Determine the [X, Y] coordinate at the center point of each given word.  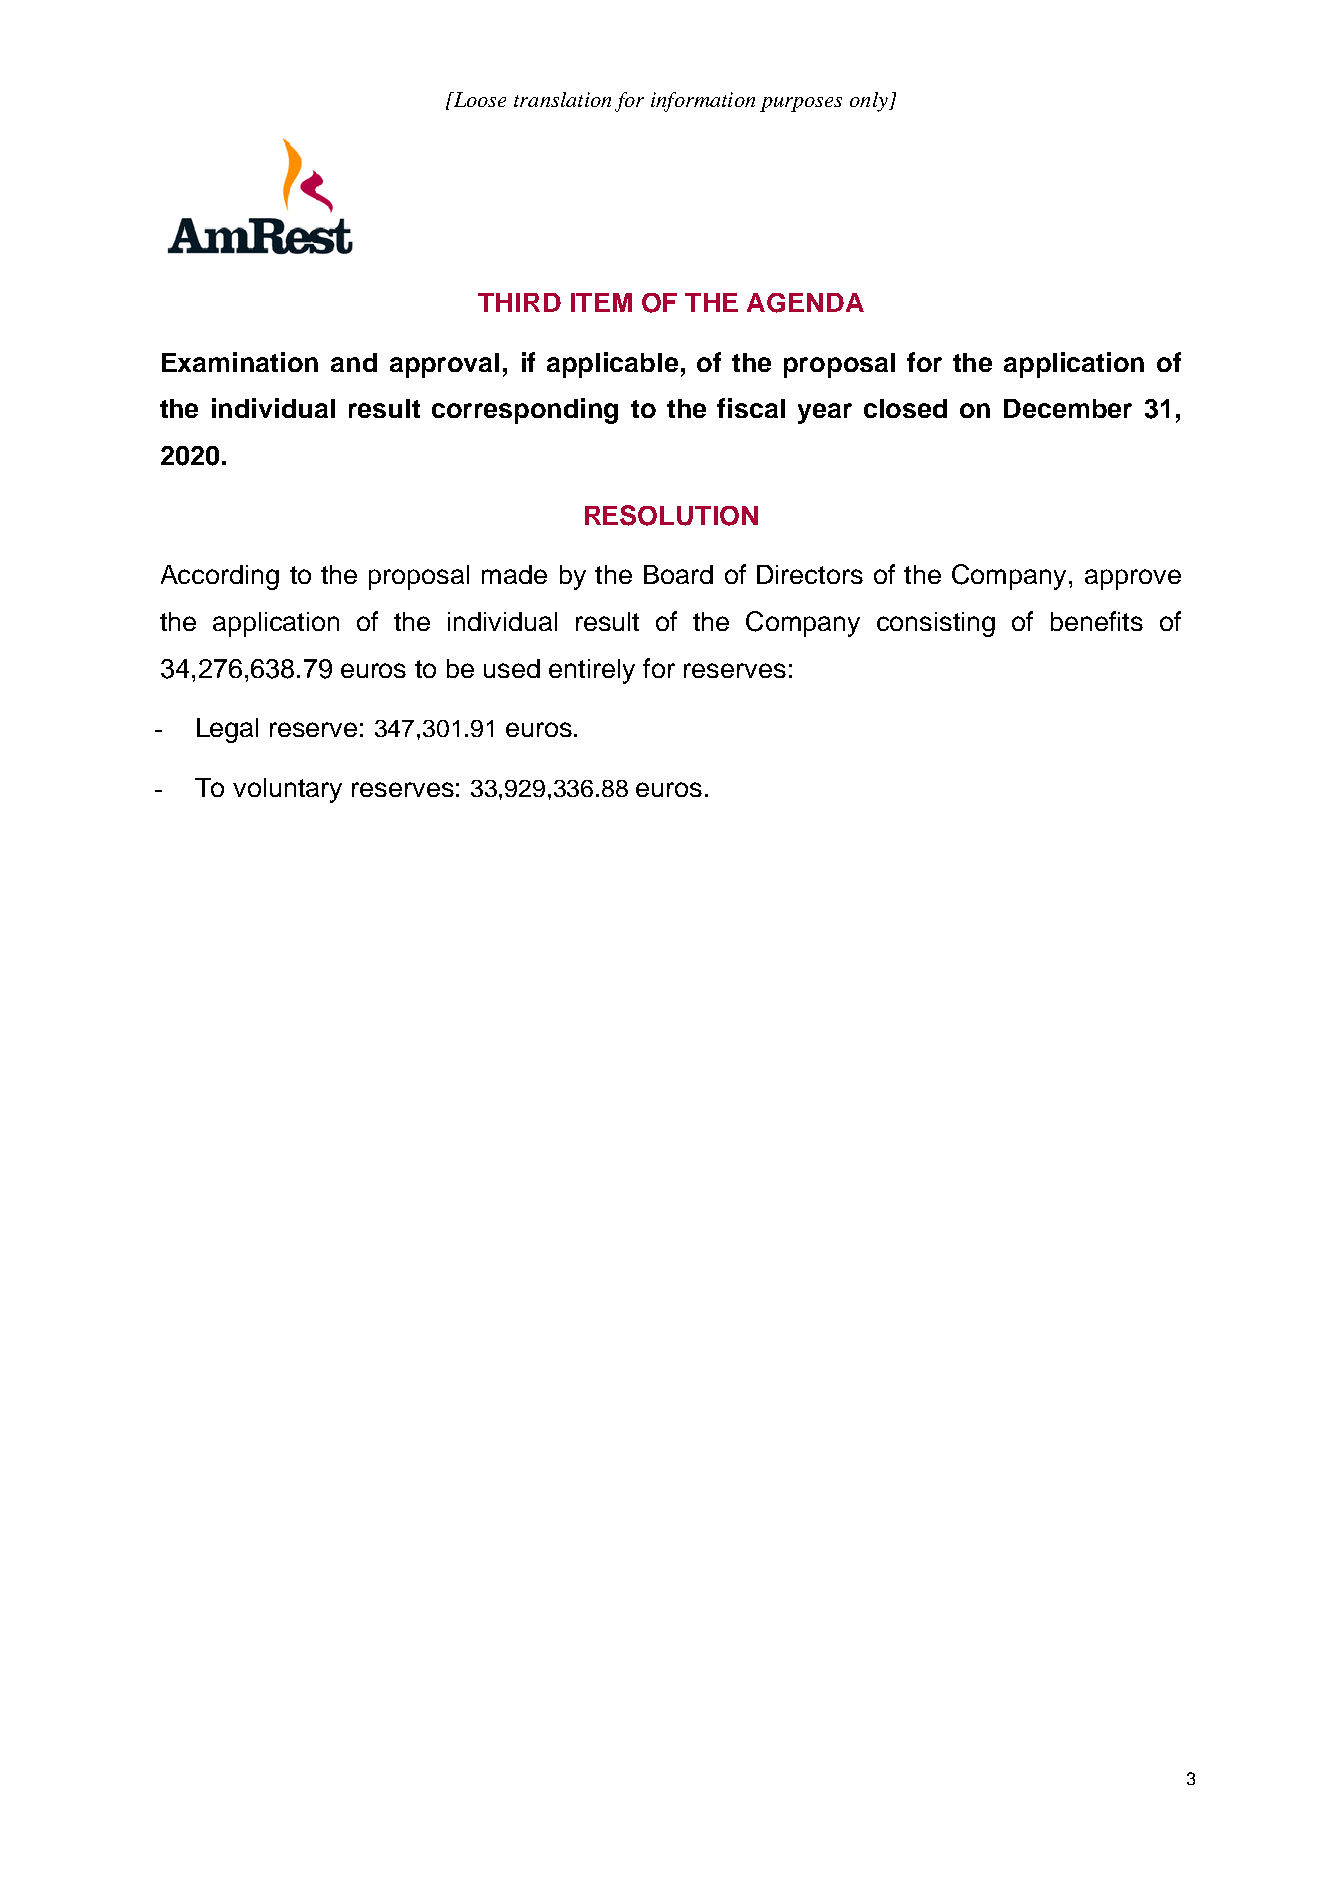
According [220, 577]
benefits [1097, 621]
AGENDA [805, 303]
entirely [592, 671]
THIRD [519, 302]
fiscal [751, 408]
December [1068, 408]
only [870, 102]
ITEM [601, 302]
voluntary [287, 790]
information [703, 102]
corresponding [525, 411]
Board [678, 574]
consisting [936, 624]
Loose [478, 99]
